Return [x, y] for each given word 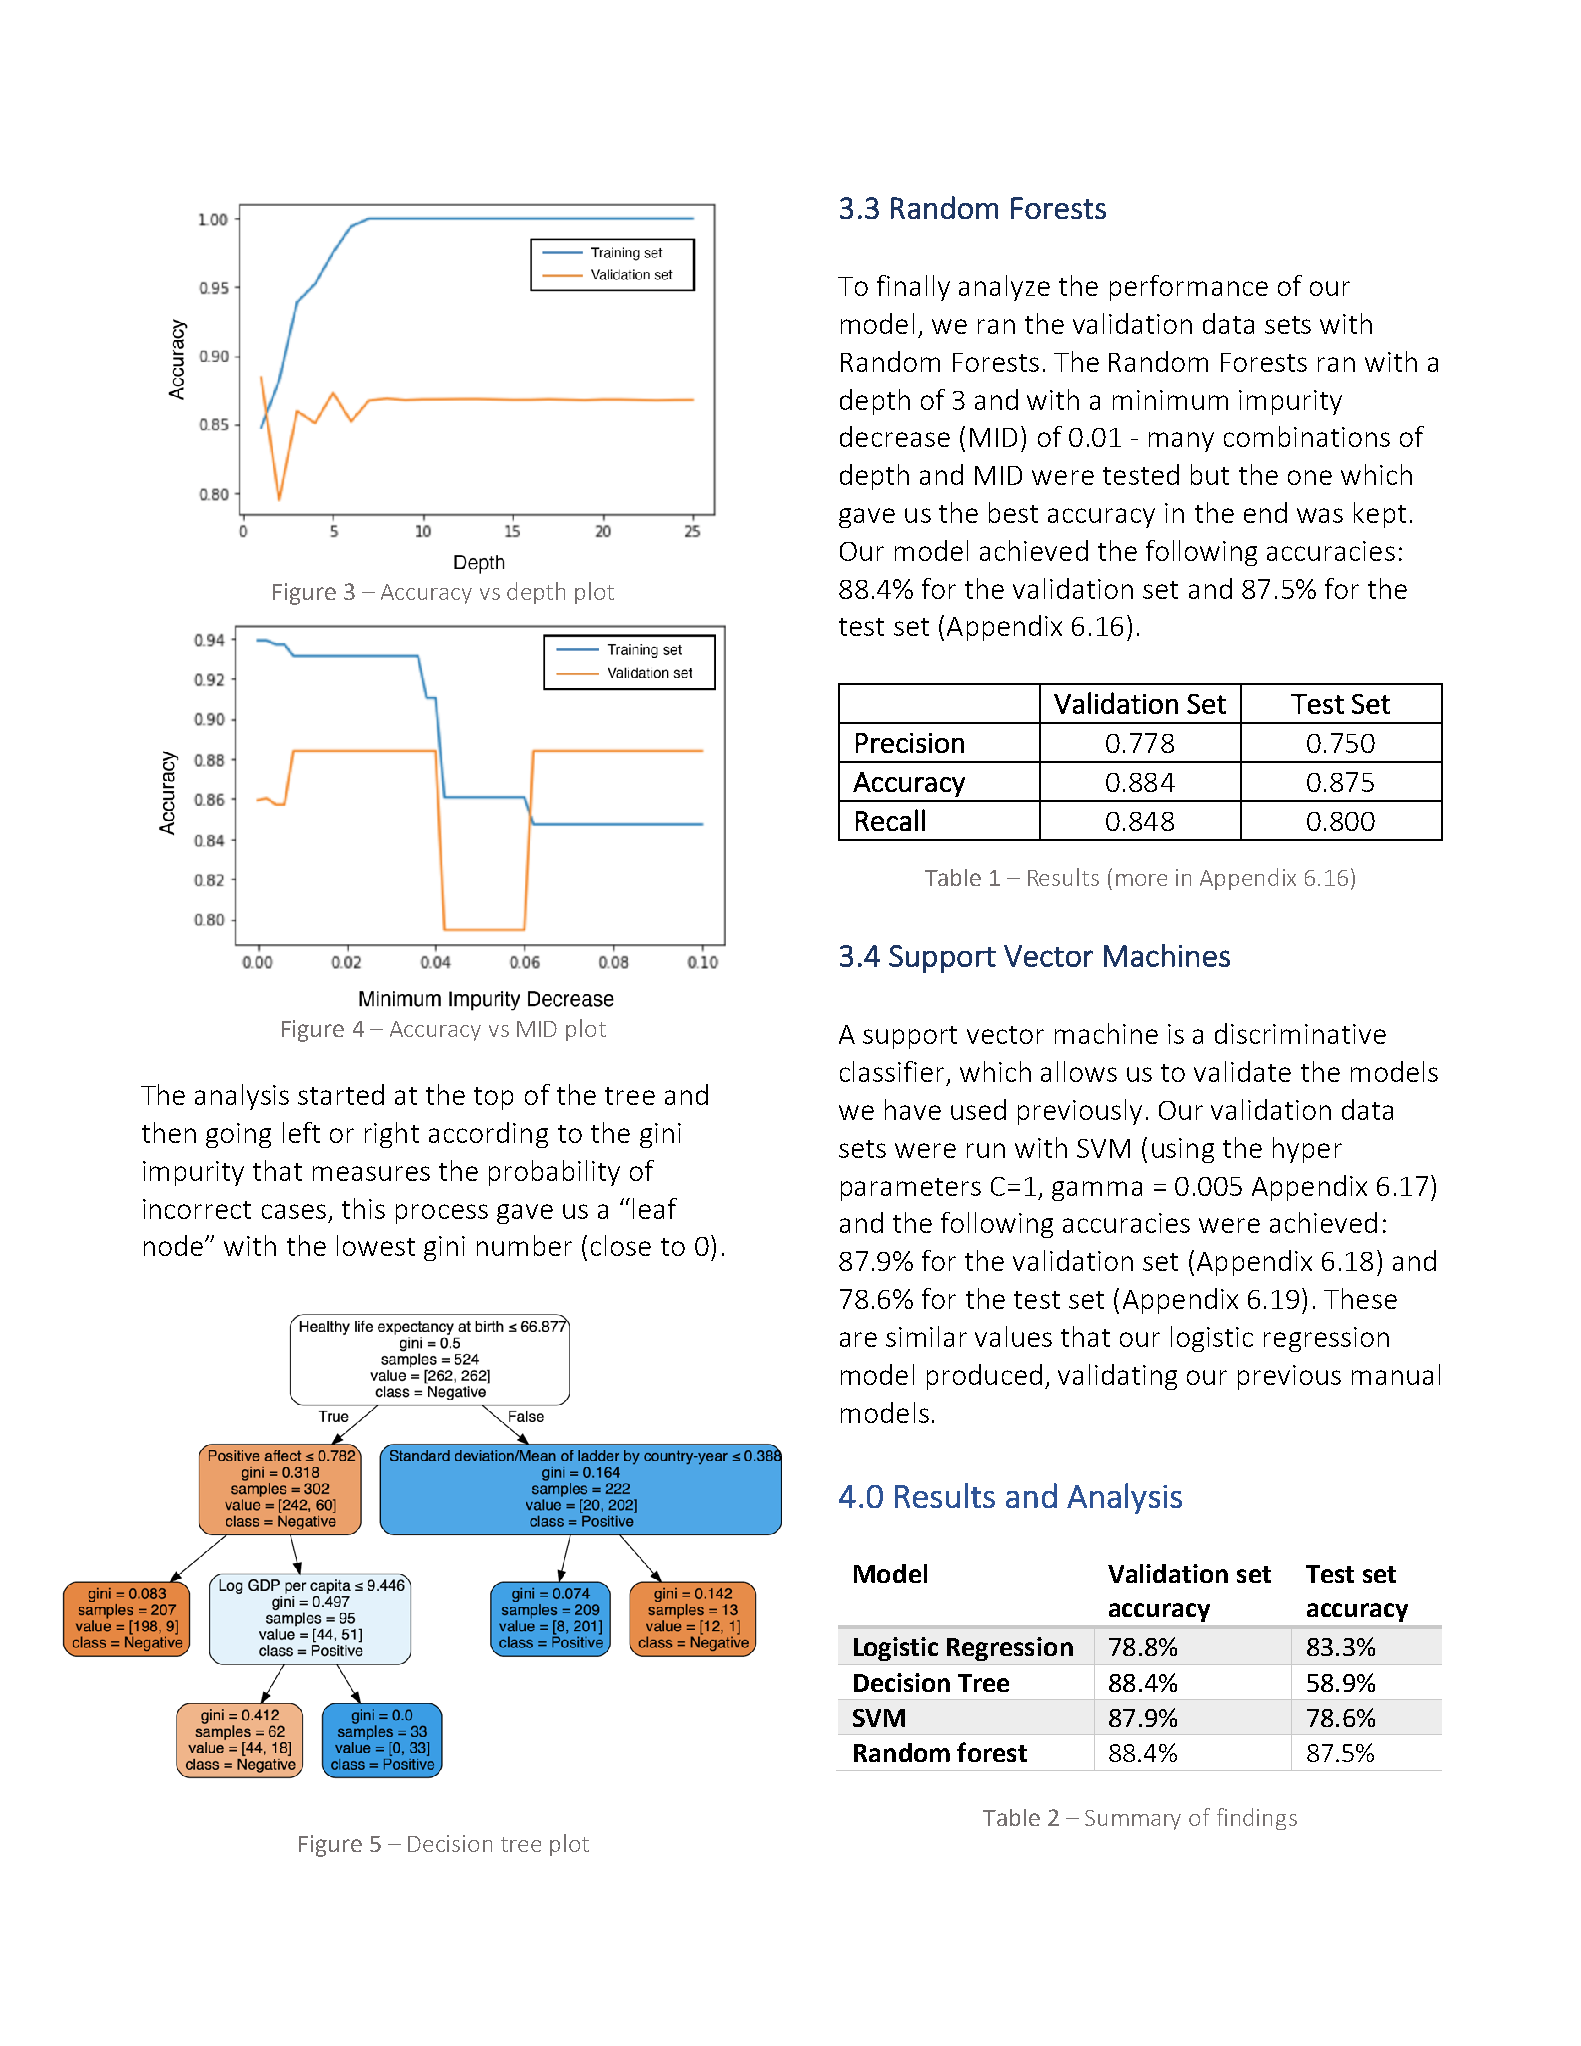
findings [1257, 1819]
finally [913, 288]
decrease [895, 436]
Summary [1133, 1820]
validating [1117, 1377]
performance [1189, 288]
